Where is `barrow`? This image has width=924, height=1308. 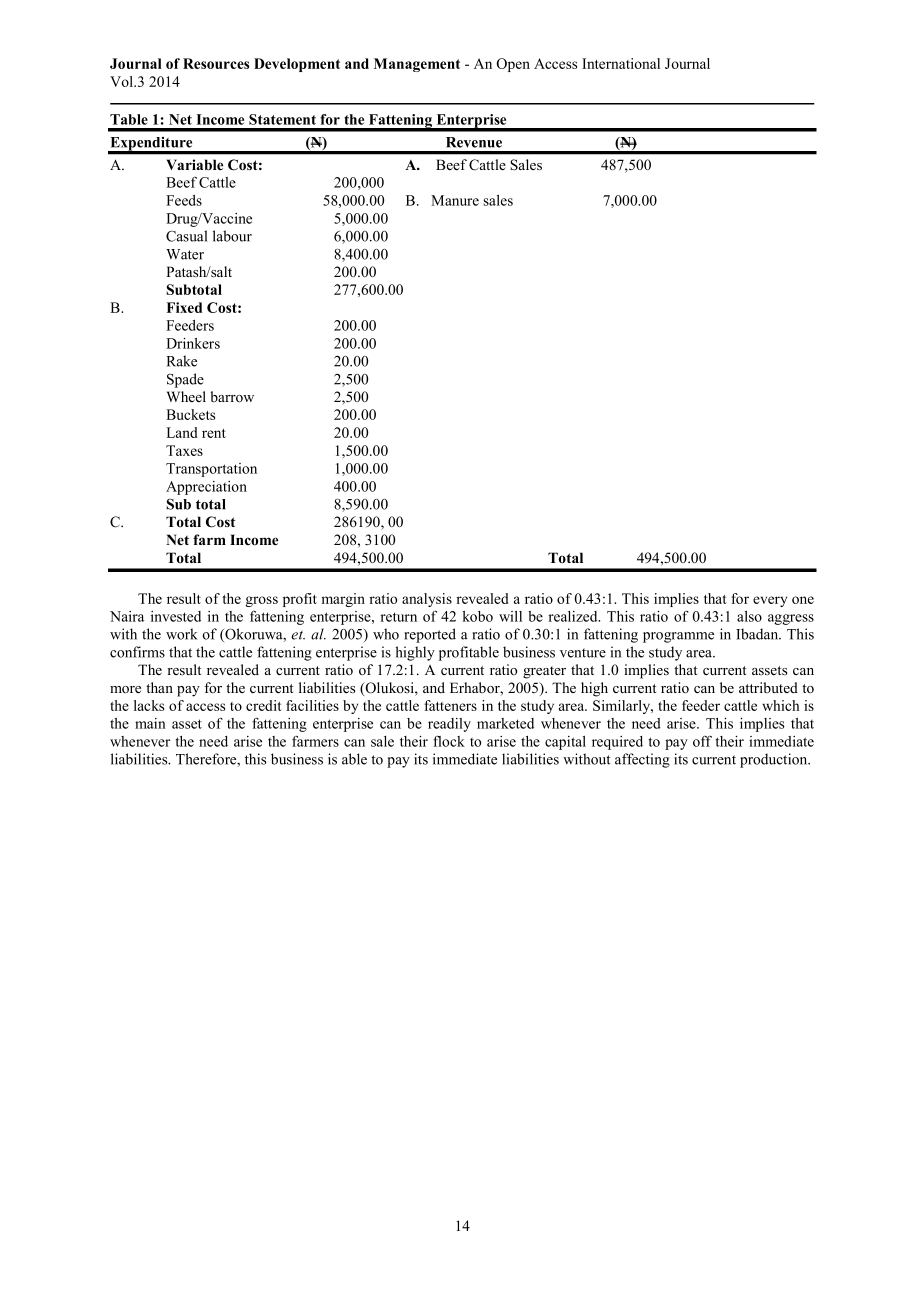 barrow is located at coordinates (232, 396).
